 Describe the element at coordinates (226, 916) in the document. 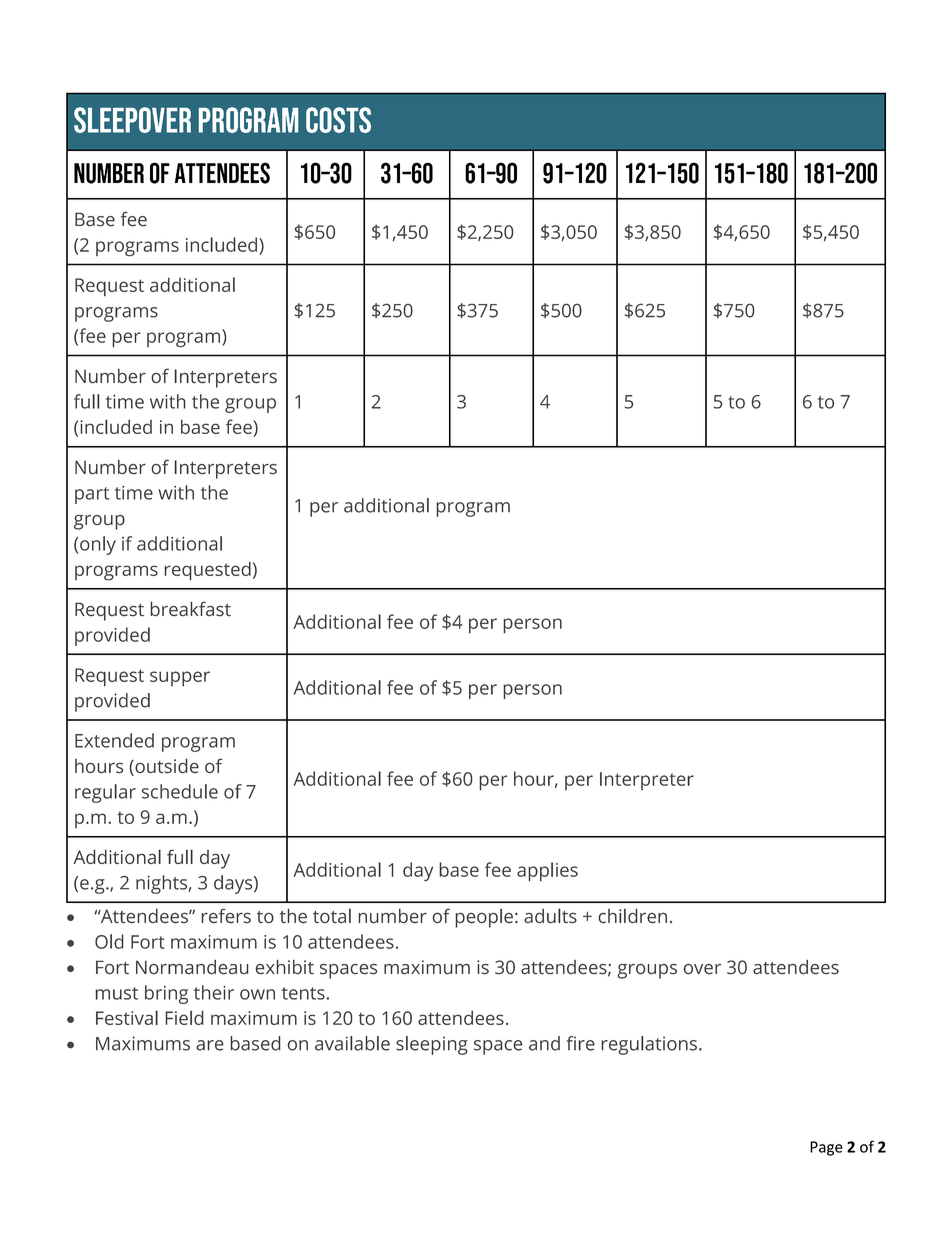

I see `refers` at that location.
